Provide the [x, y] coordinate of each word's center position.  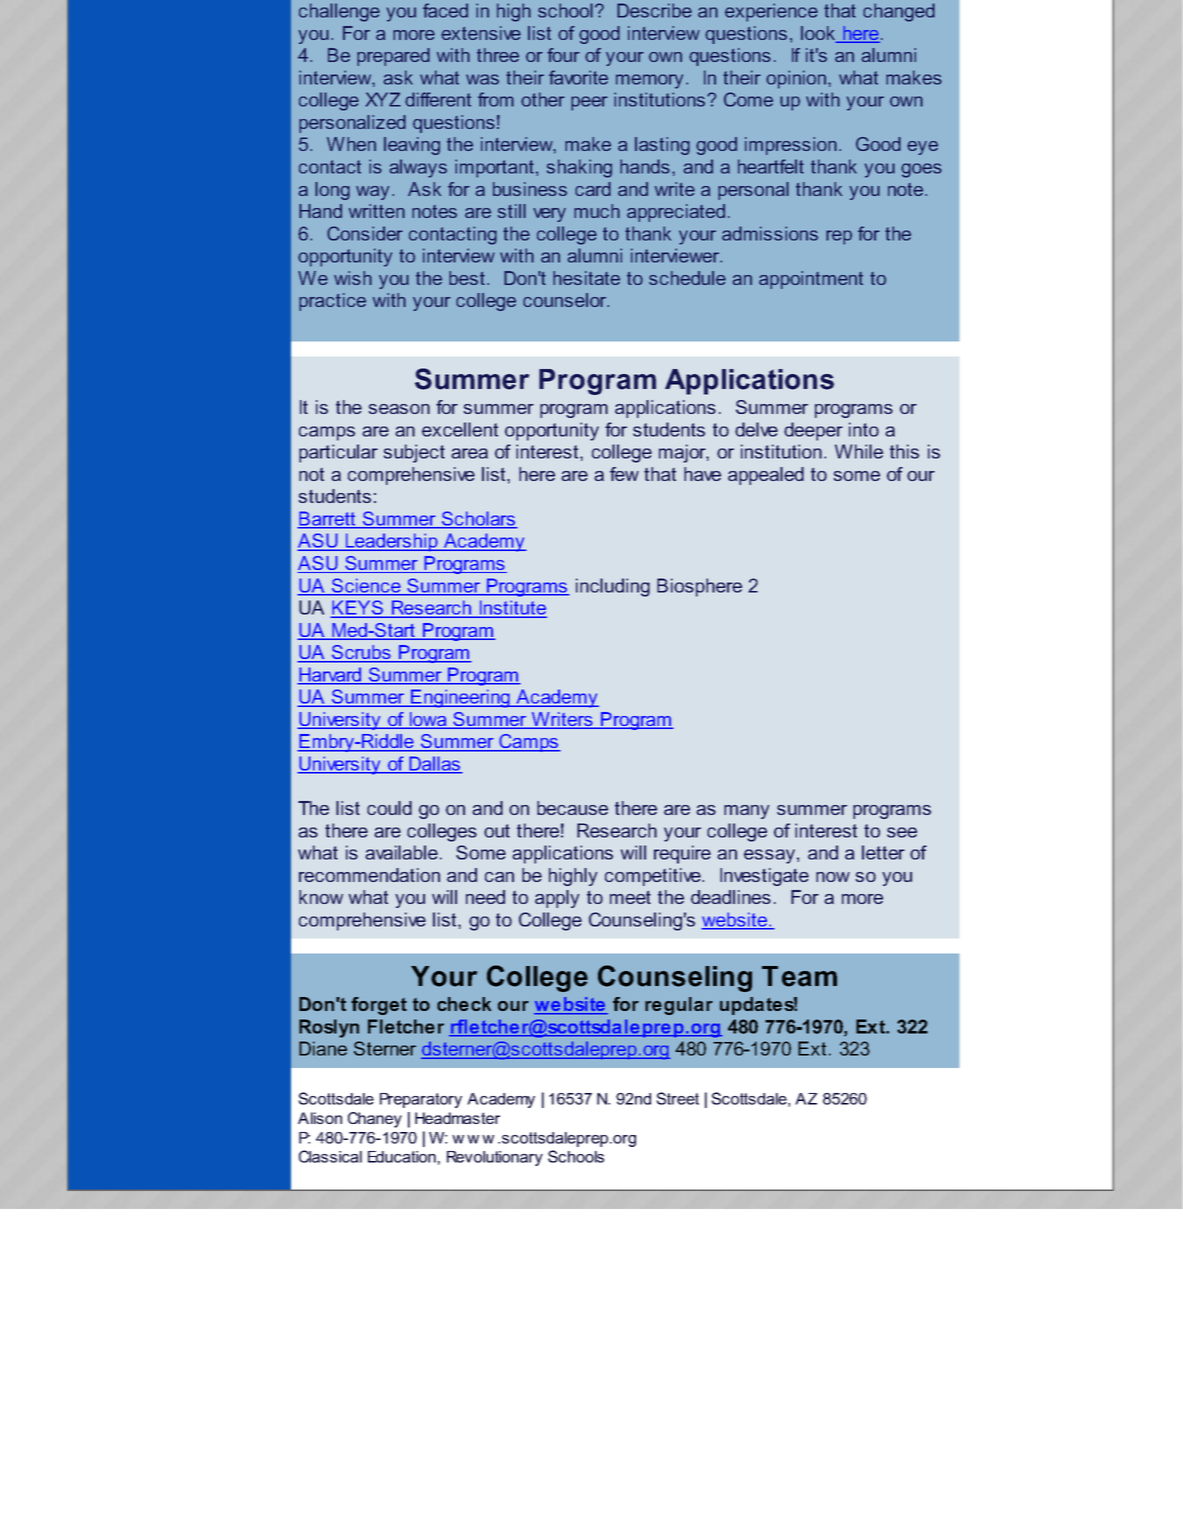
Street [677, 1098]
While [859, 451]
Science [366, 586]
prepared [393, 57]
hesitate [586, 278]
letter [883, 852]
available [401, 852]
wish [353, 278]
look [819, 34]
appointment [811, 280]
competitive [654, 877]
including [613, 587]
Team [799, 976]
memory [649, 81]
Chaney [375, 1120]
